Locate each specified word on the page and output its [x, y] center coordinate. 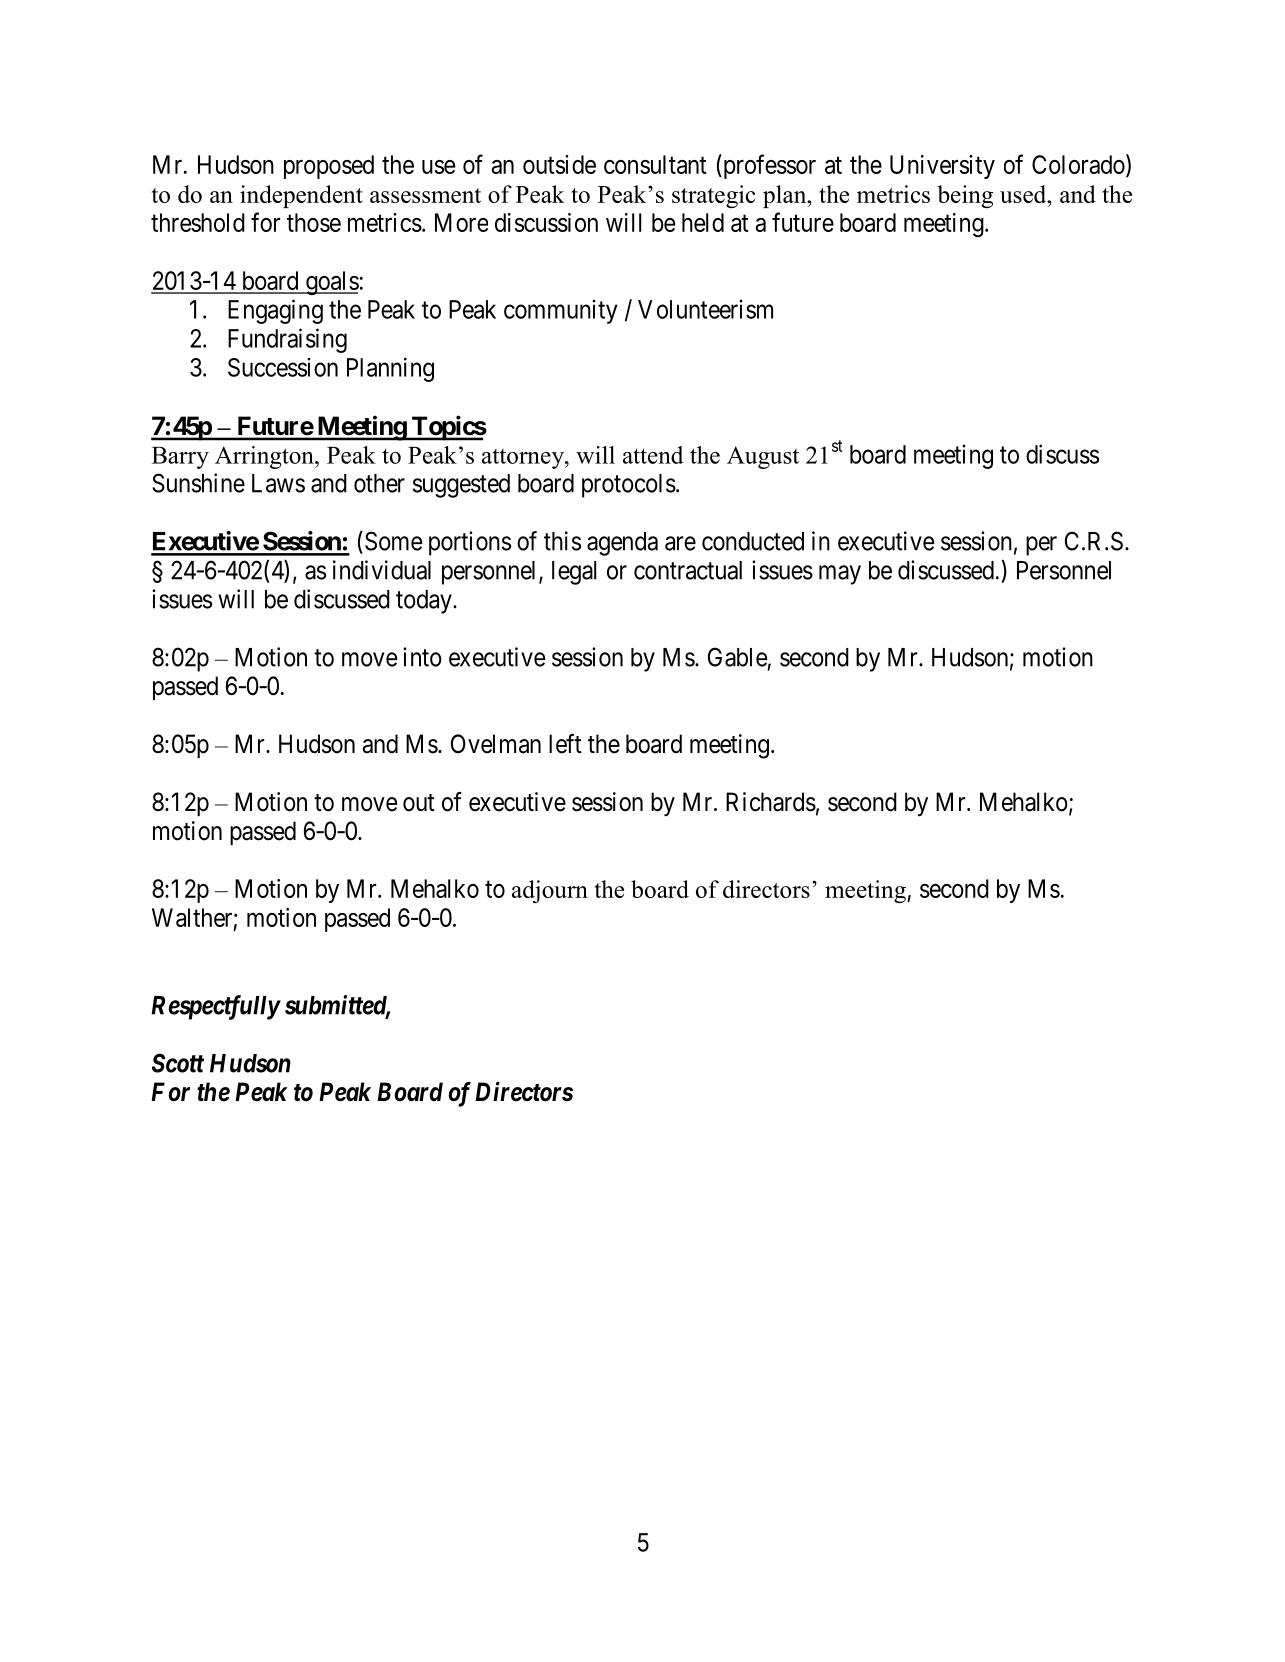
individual [382, 570]
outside [559, 164]
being [965, 196]
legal [574, 573]
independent [301, 196]
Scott [178, 1063]
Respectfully [215, 1007]
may [840, 575]
